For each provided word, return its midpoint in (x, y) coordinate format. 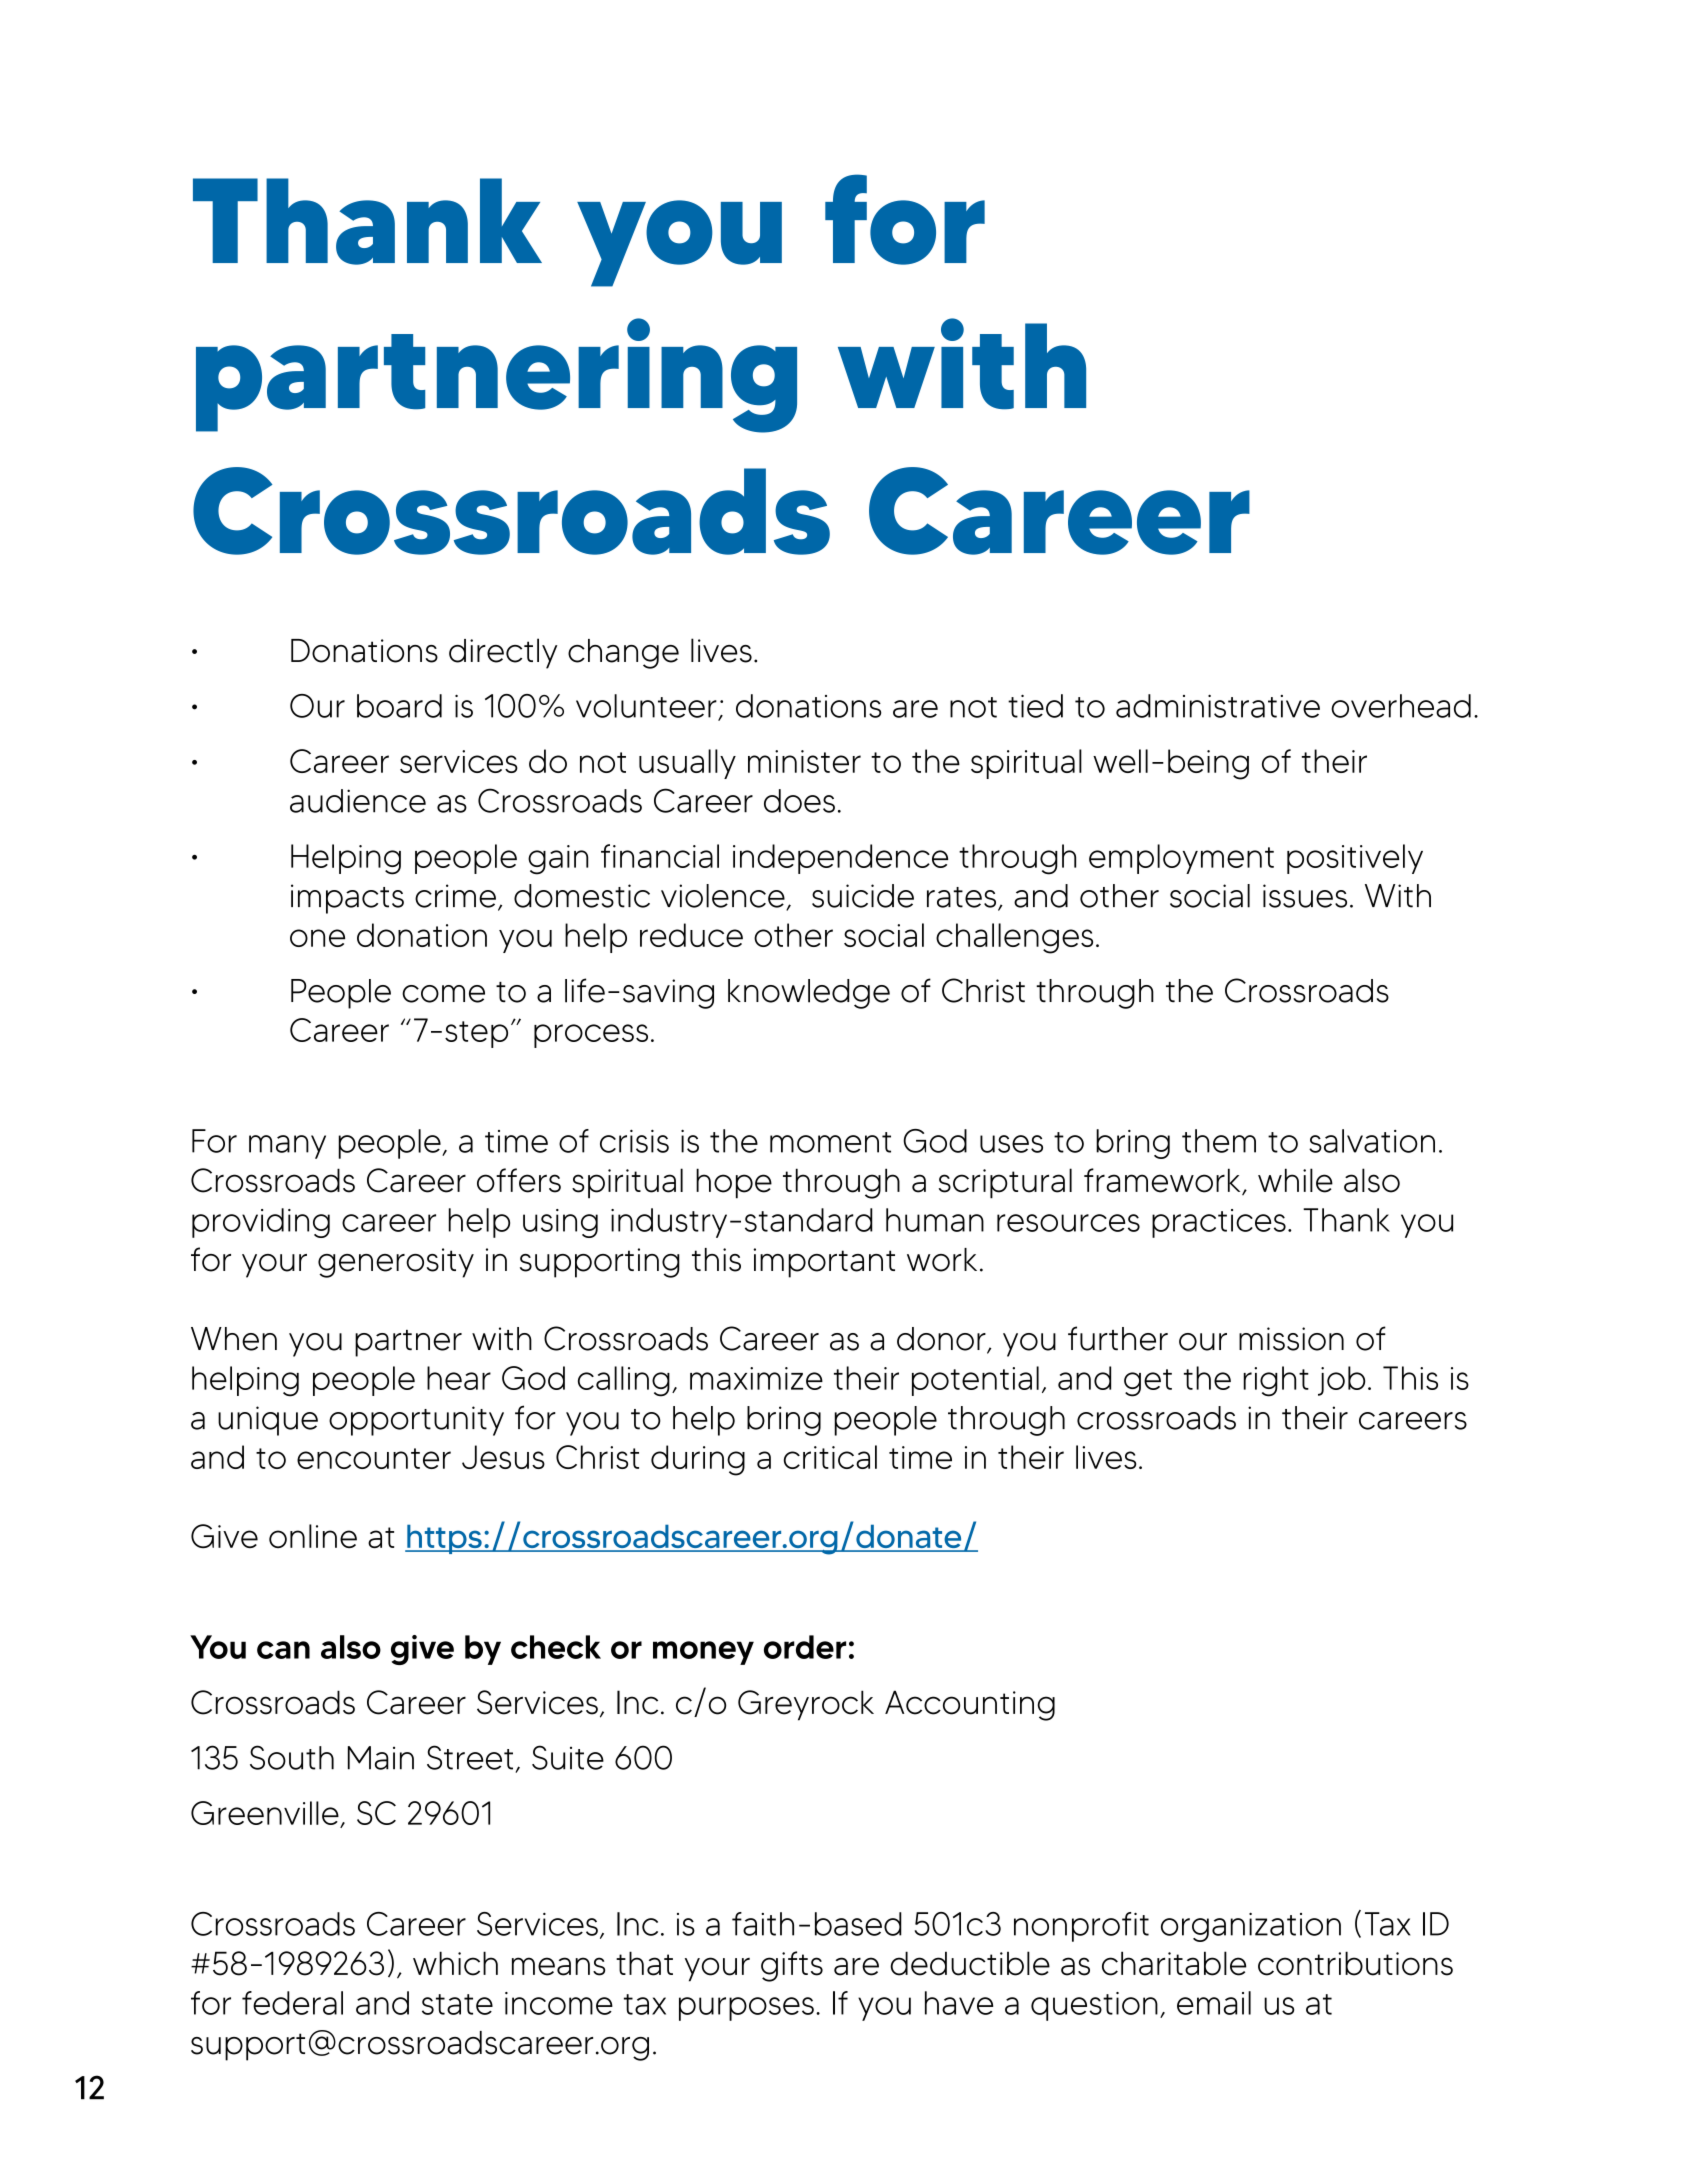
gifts (792, 1966)
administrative (1218, 706)
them (1219, 1141)
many (287, 1147)
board (399, 706)
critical (830, 1457)
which (455, 1963)
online (313, 1536)
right (1276, 1381)
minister (804, 761)
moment (830, 1142)
